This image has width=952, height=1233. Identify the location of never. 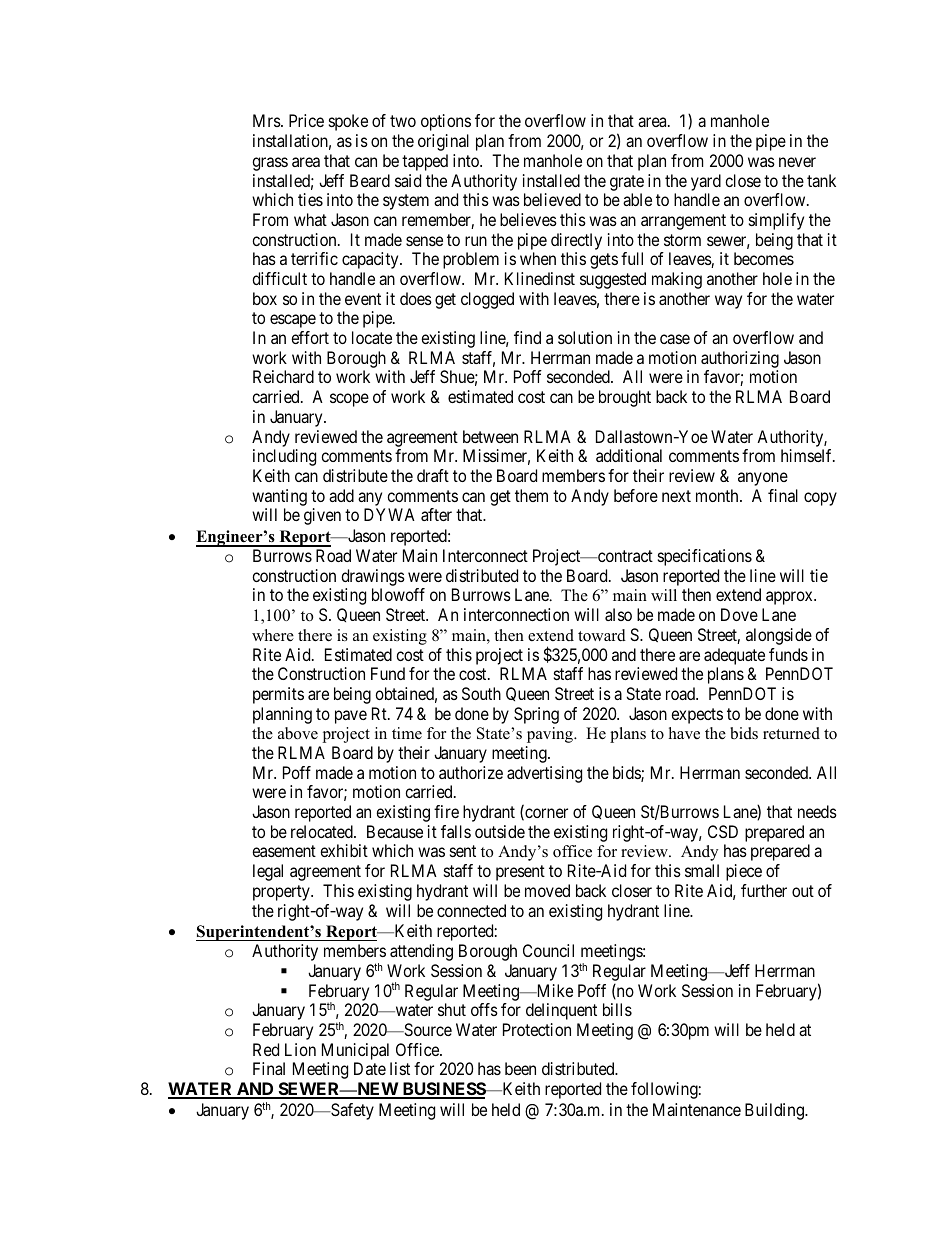
(797, 162).
